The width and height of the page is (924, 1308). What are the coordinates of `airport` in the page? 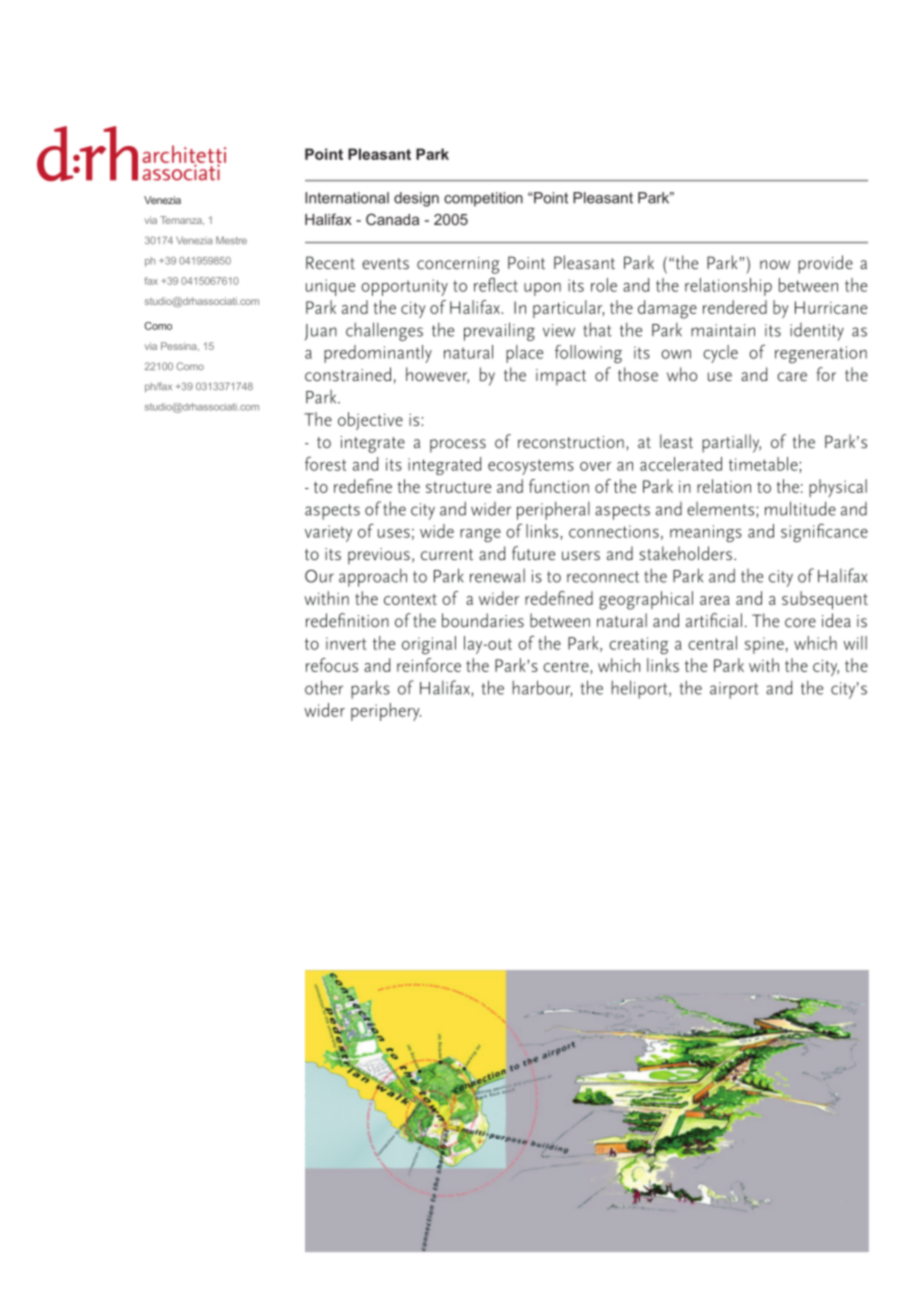 It's located at (734, 690).
